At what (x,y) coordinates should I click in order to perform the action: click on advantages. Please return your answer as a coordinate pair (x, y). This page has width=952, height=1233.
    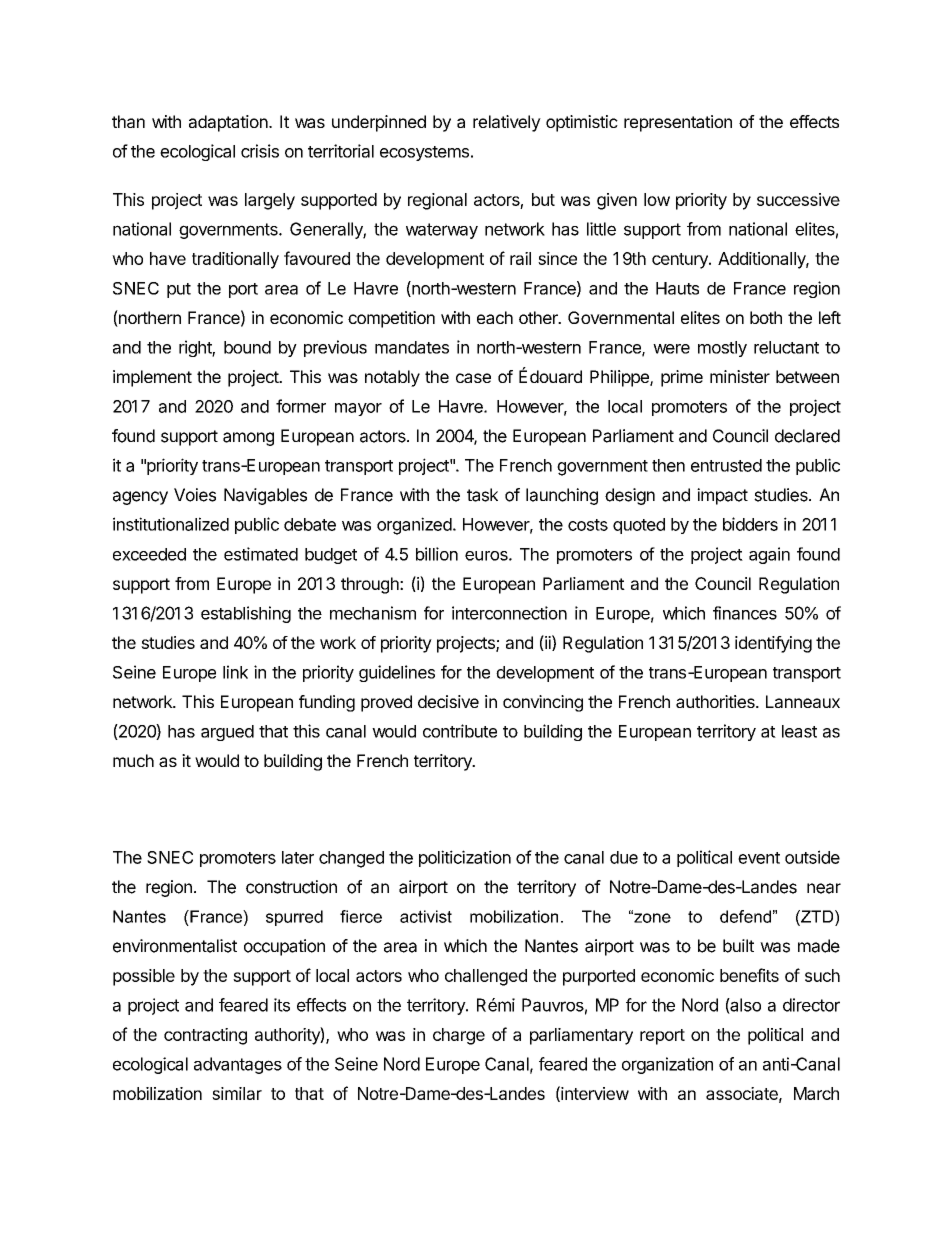
    Looking at the image, I should click on (238, 1065).
